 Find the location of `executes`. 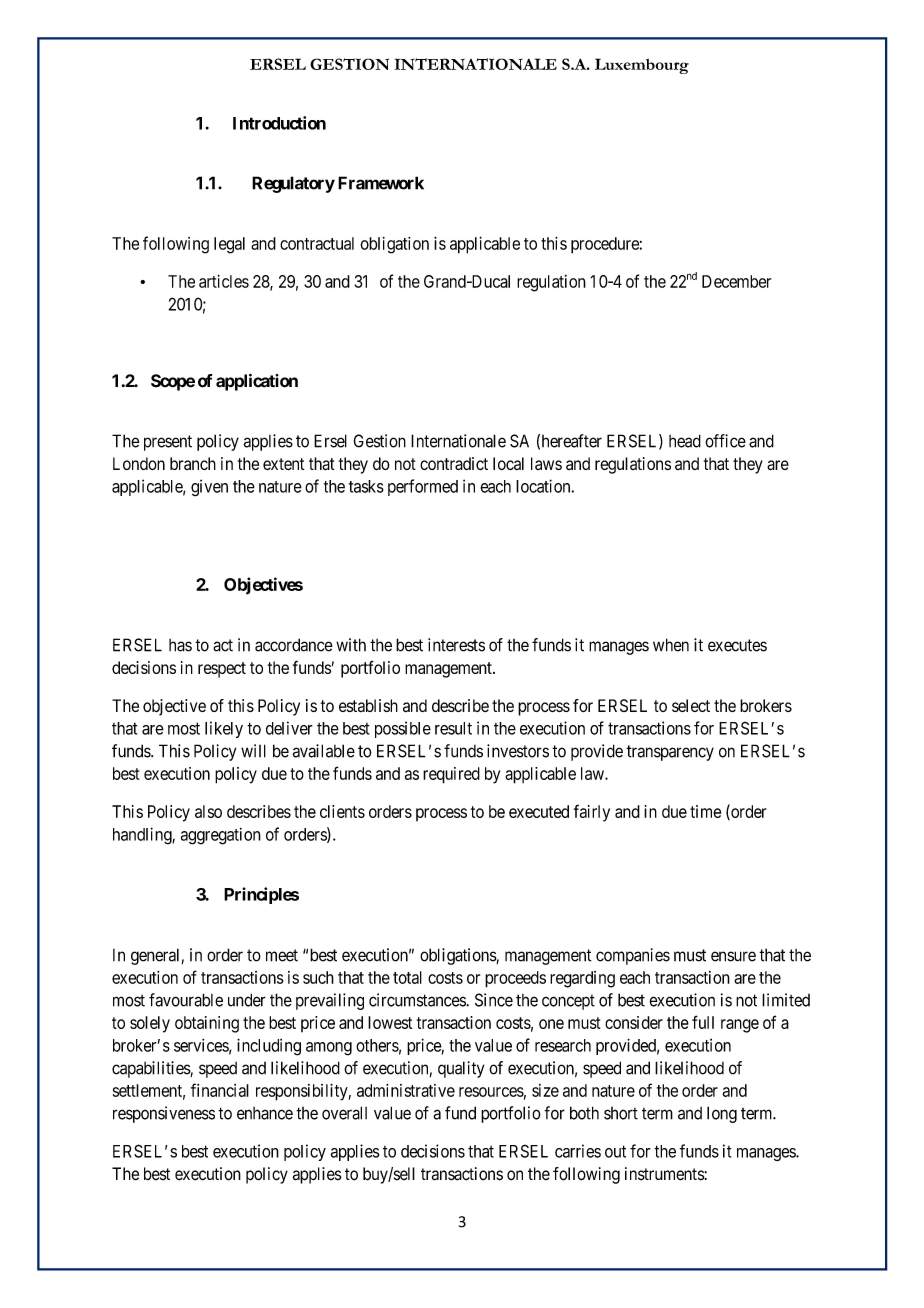

executes is located at coordinates (737, 645).
